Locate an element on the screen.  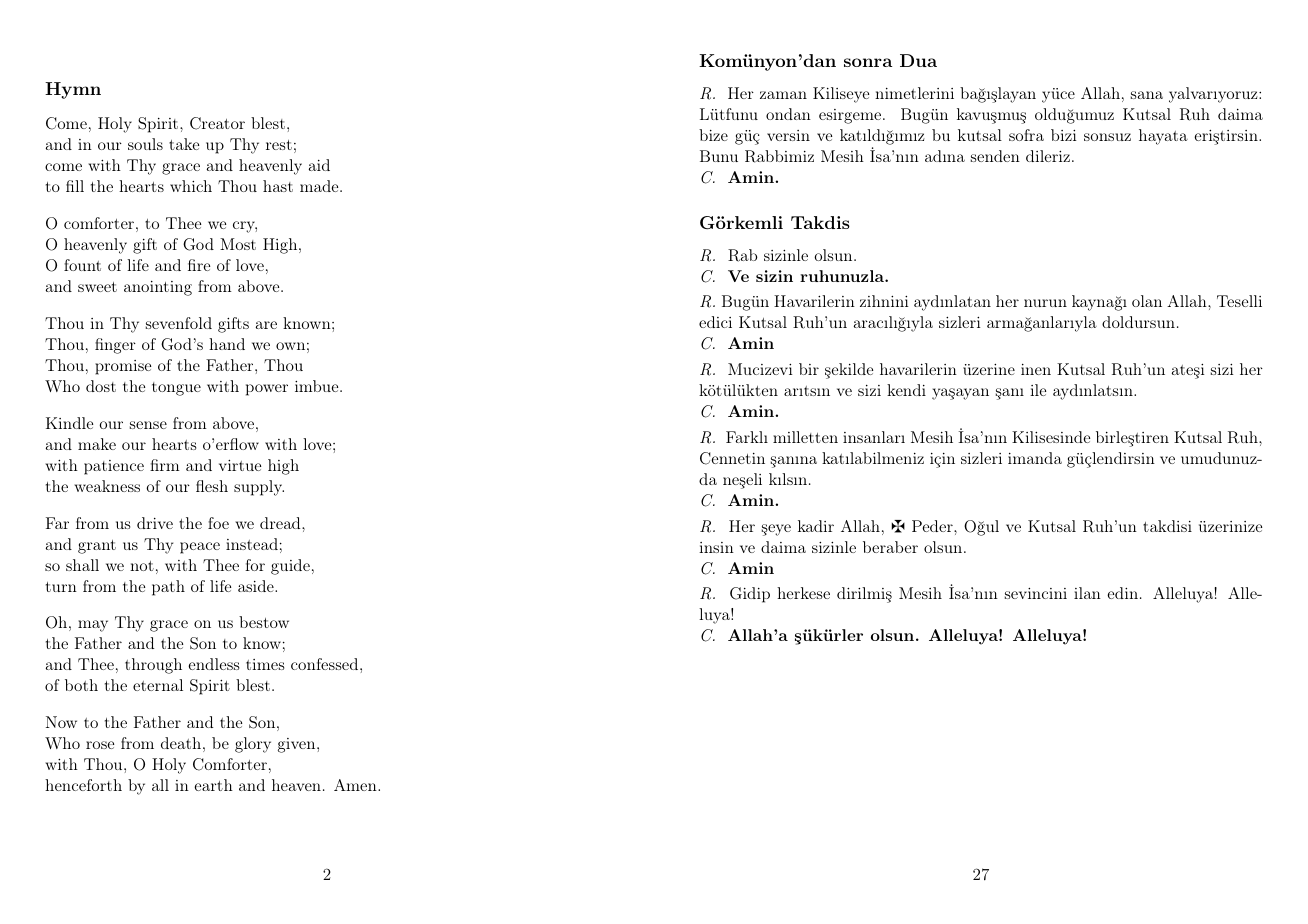
Hymn is located at coordinates (73, 90).
